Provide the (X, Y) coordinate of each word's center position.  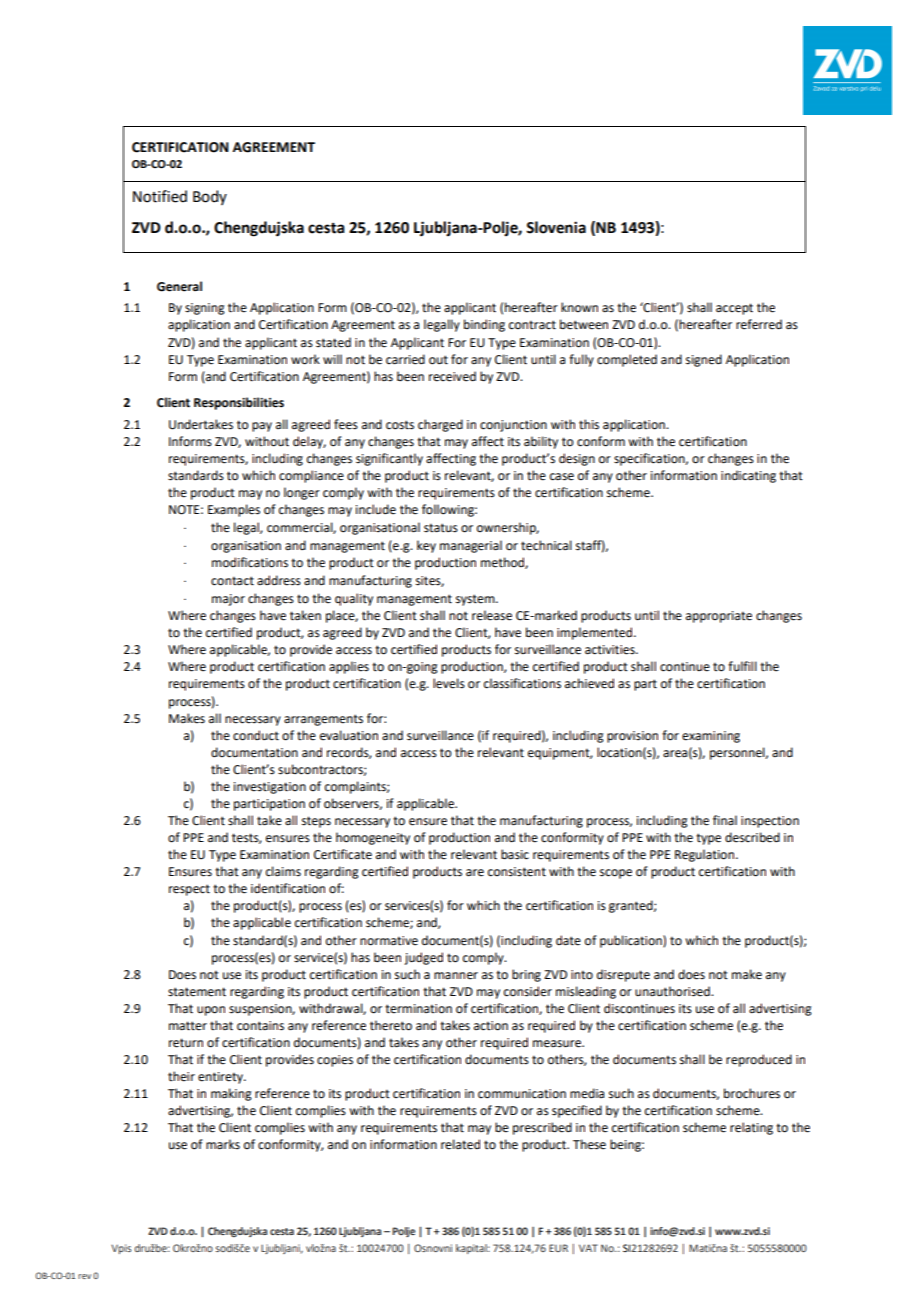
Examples (234, 510)
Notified (160, 196)
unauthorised (673, 991)
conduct (256, 735)
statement (197, 992)
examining (711, 737)
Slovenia (556, 227)
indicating (748, 476)
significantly (389, 459)
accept (734, 309)
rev (84, 1276)
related (460, 1144)
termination (418, 1009)
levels (449, 683)
